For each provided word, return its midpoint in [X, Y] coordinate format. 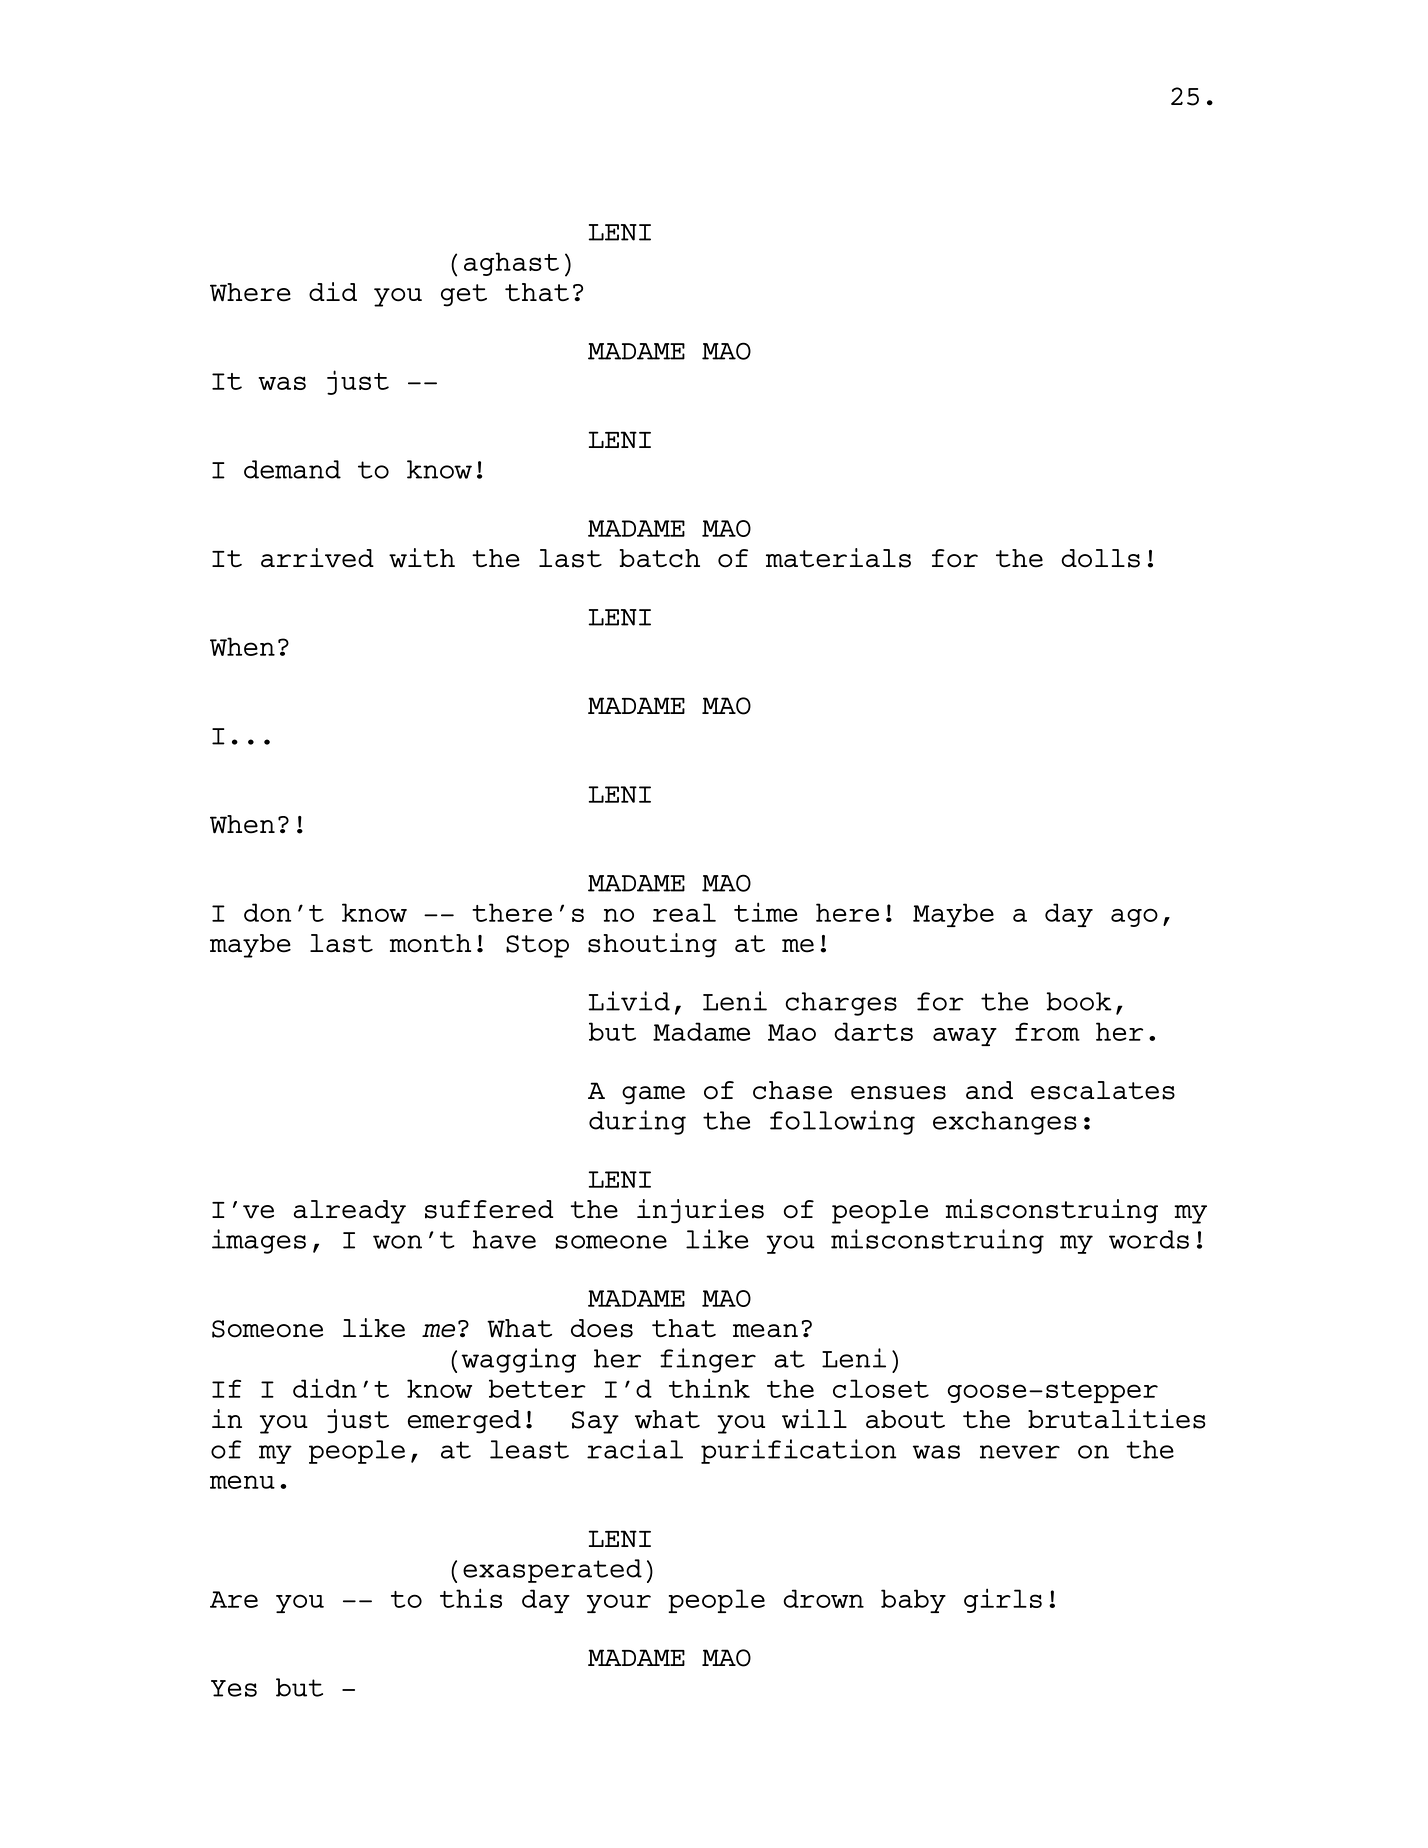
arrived [317, 558]
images [259, 1241]
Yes [234, 1688]
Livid [629, 1001]
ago [1134, 917]
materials [838, 558]
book [1079, 1001]
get [464, 295]
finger [708, 1360]
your [619, 1603]
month [430, 943]
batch [660, 558]
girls [1003, 1600]
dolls [1100, 558]
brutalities [1117, 1419]
